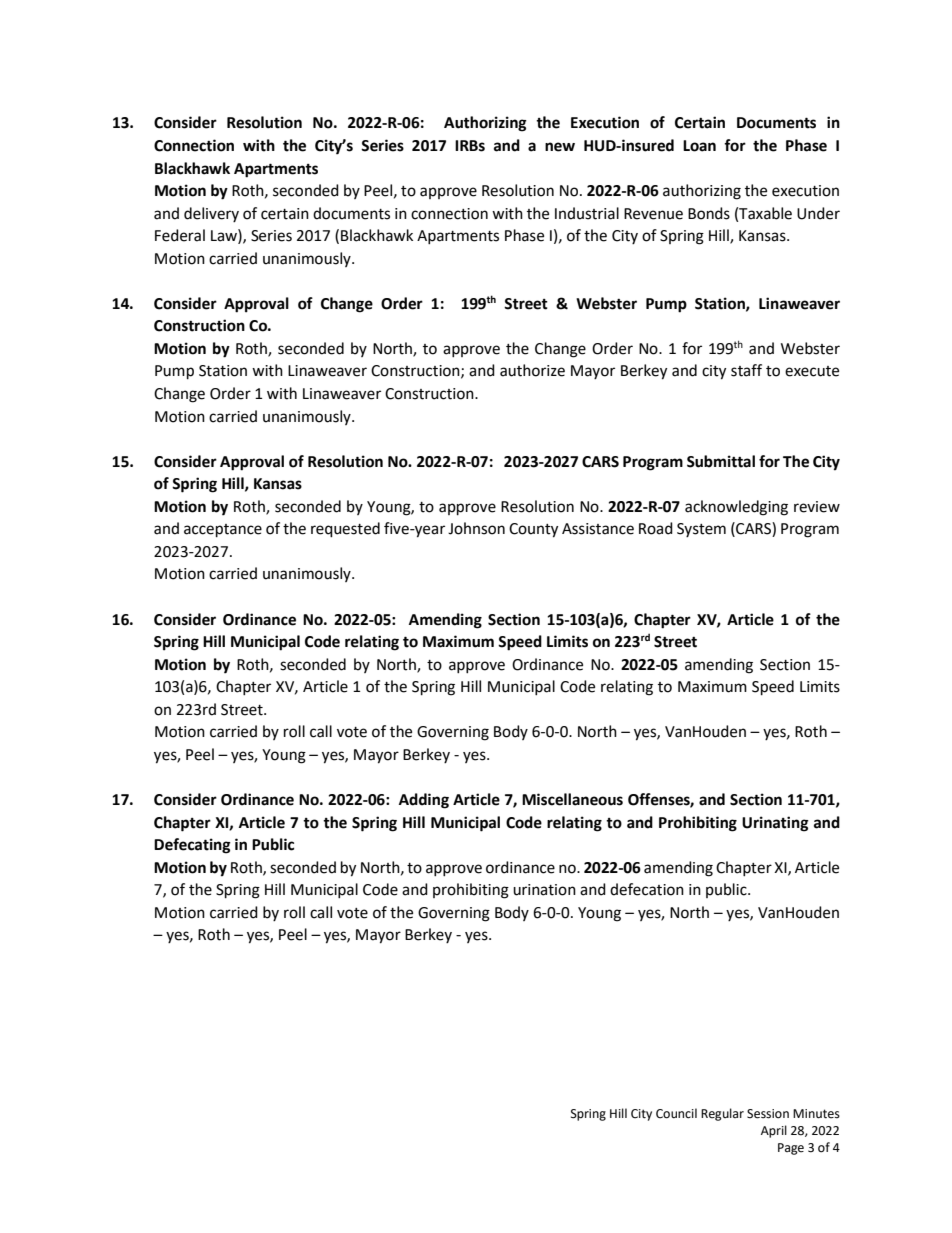 The width and height of the screenshot is (952, 1233). I want to click on urination, so click(544, 890).
